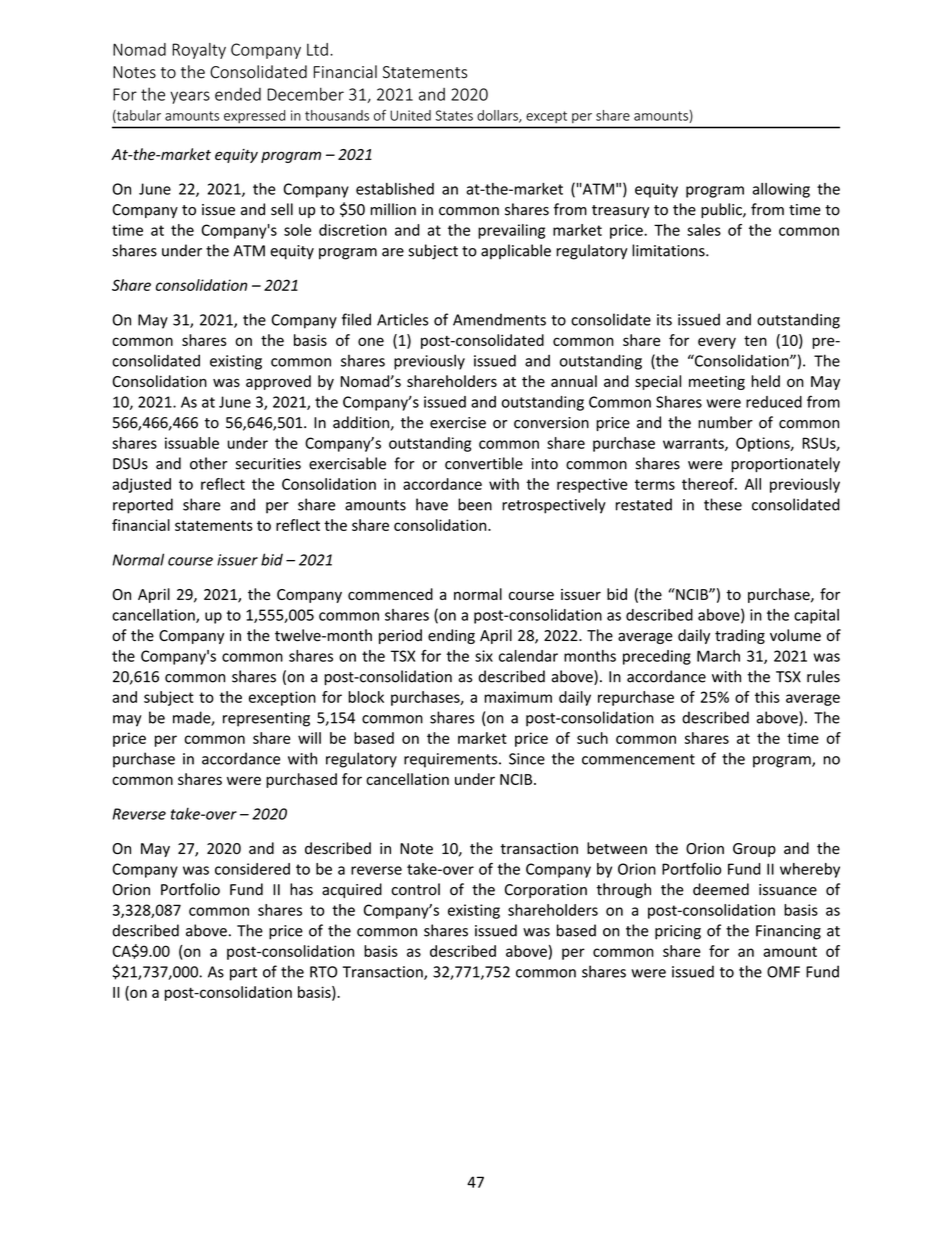 The height and width of the image is (1233, 952). Describe the element at coordinates (498, 116) in the image. I see `dollars` at that location.
